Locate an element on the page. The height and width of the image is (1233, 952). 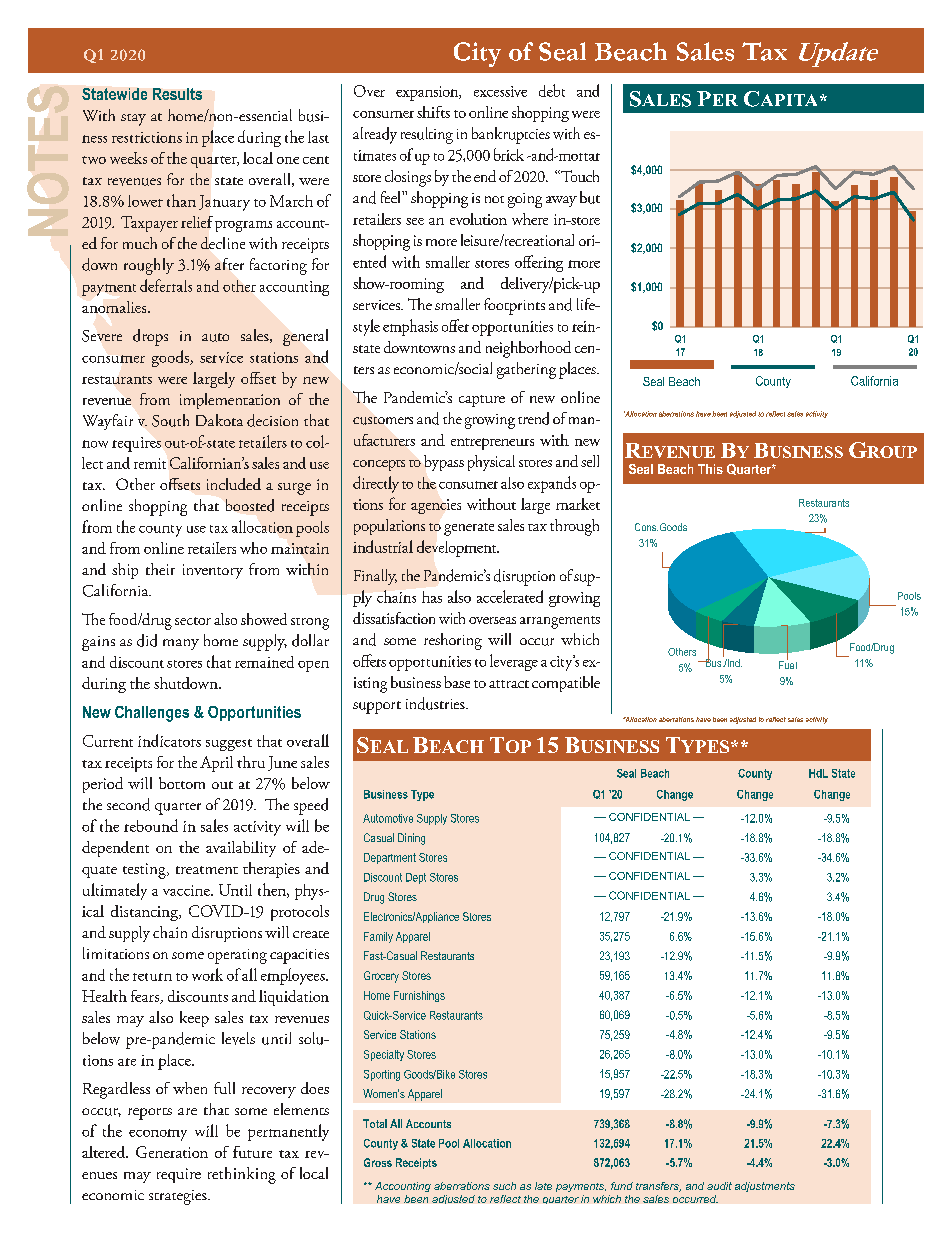
Touch is located at coordinates (579, 176).
